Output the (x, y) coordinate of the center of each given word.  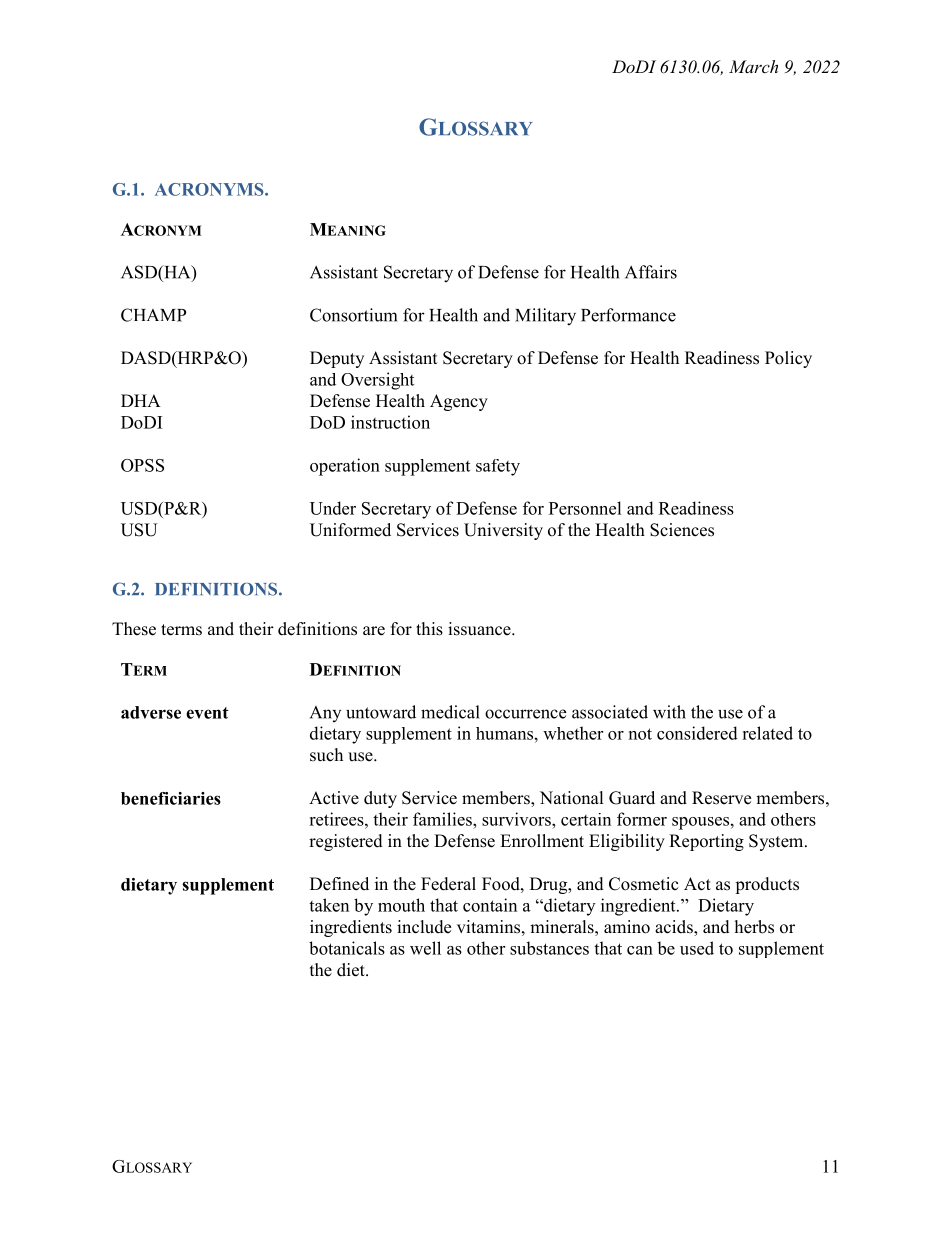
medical (450, 712)
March (753, 66)
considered (697, 733)
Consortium (353, 315)
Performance (628, 315)
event (207, 713)
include (424, 927)
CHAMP (153, 315)
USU (139, 530)
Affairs (651, 272)
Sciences (682, 530)
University (503, 531)
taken (329, 905)
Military (545, 317)
